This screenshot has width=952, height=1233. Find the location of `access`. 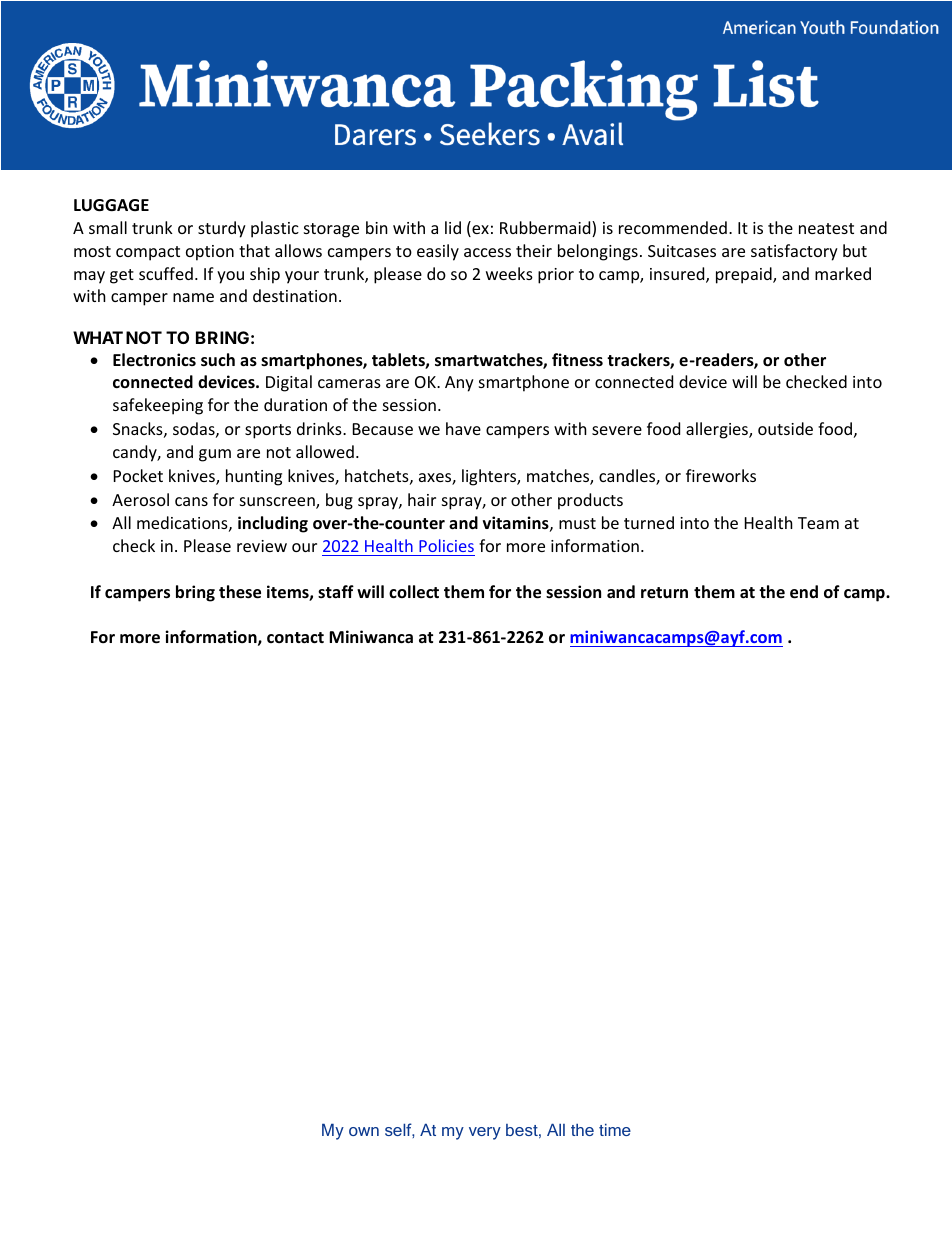

access is located at coordinates (487, 252).
